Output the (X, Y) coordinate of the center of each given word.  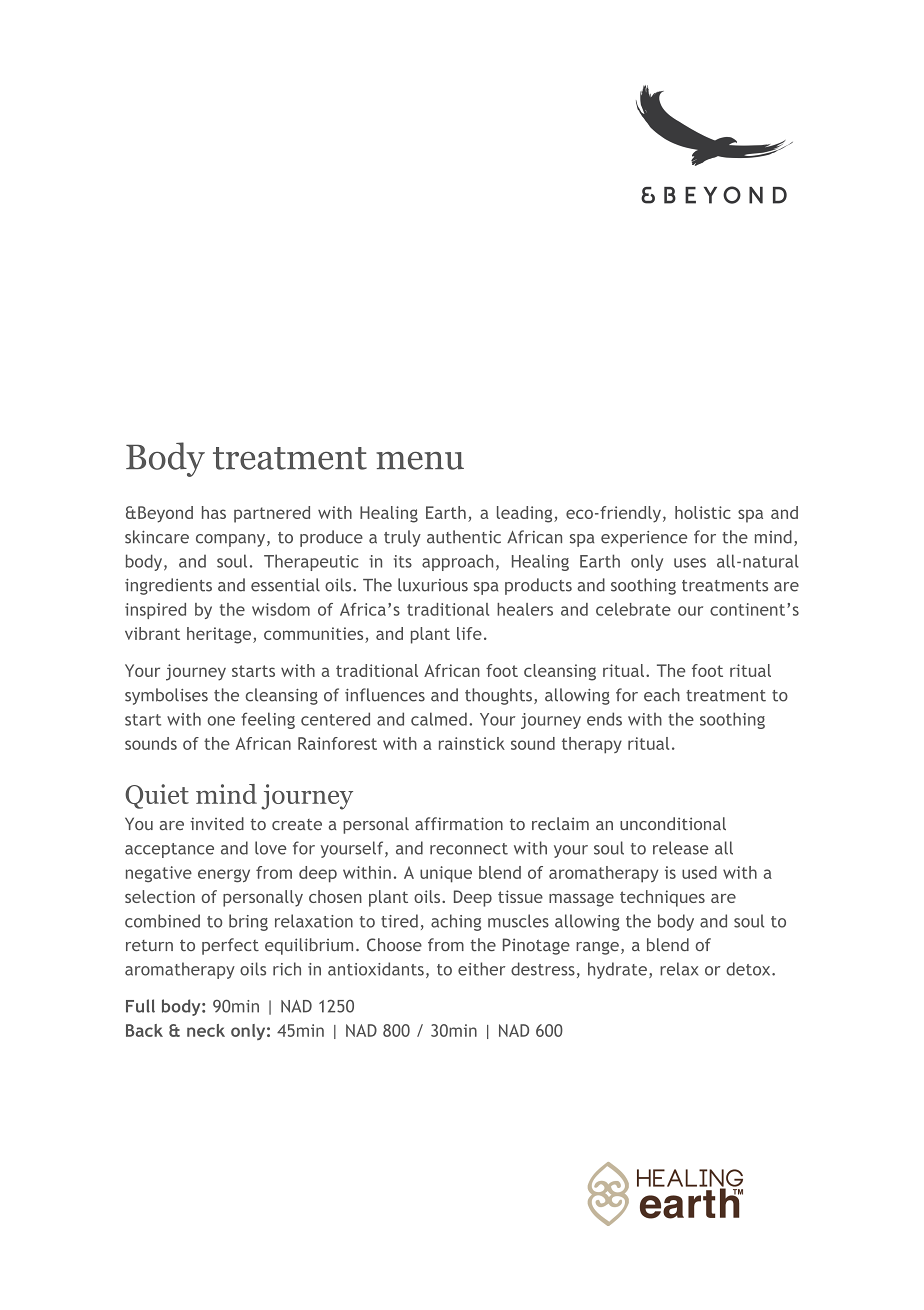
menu (420, 461)
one (221, 721)
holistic (703, 512)
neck (206, 1030)
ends (604, 719)
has (214, 512)
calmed (439, 719)
